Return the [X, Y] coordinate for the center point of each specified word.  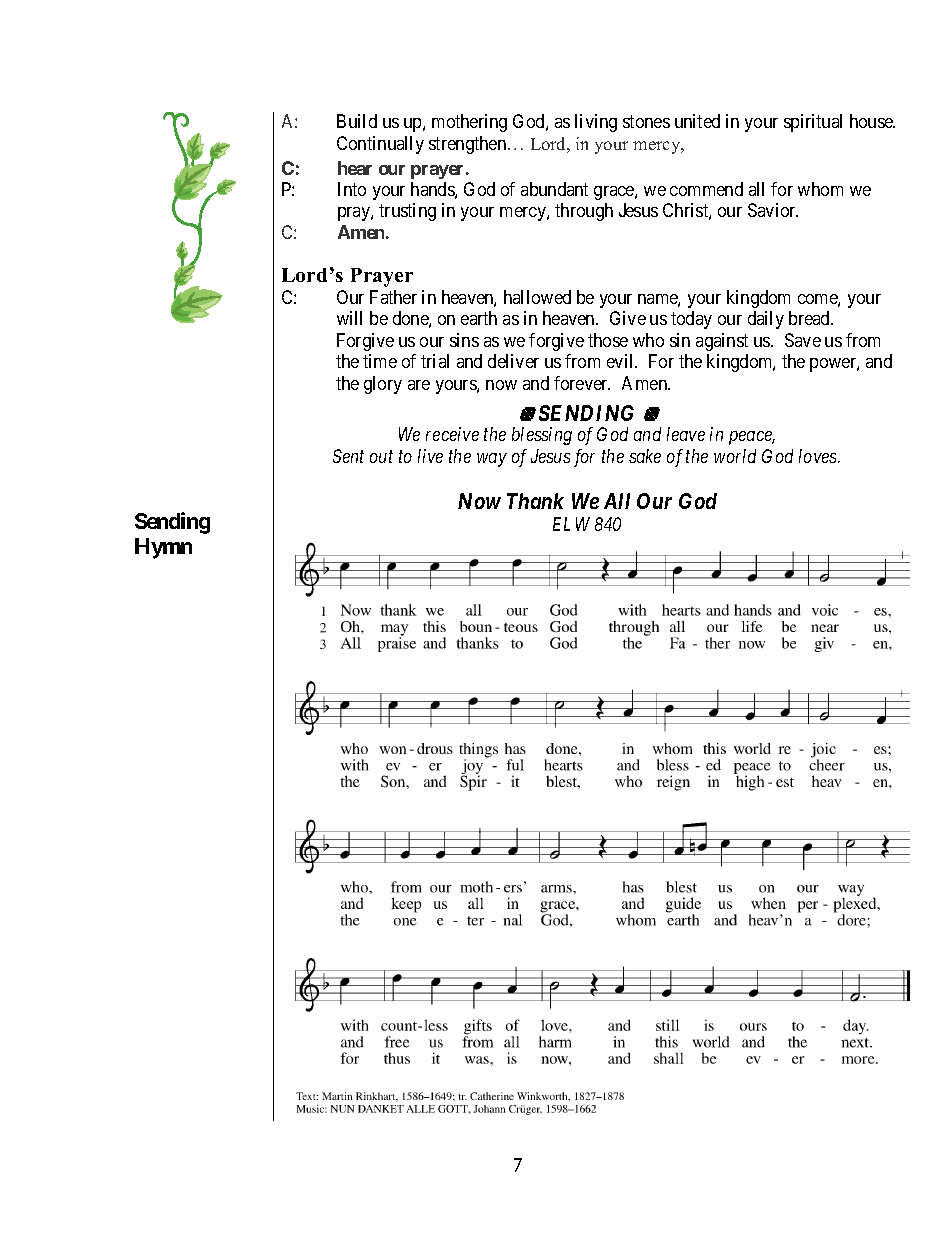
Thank [535, 501]
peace [752, 438]
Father [393, 297]
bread [811, 318]
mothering [469, 123]
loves [819, 456]
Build [357, 121]
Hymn [163, 548]
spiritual [813, 123]
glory [383, 385]
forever [582, 383]
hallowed [537, 297]
